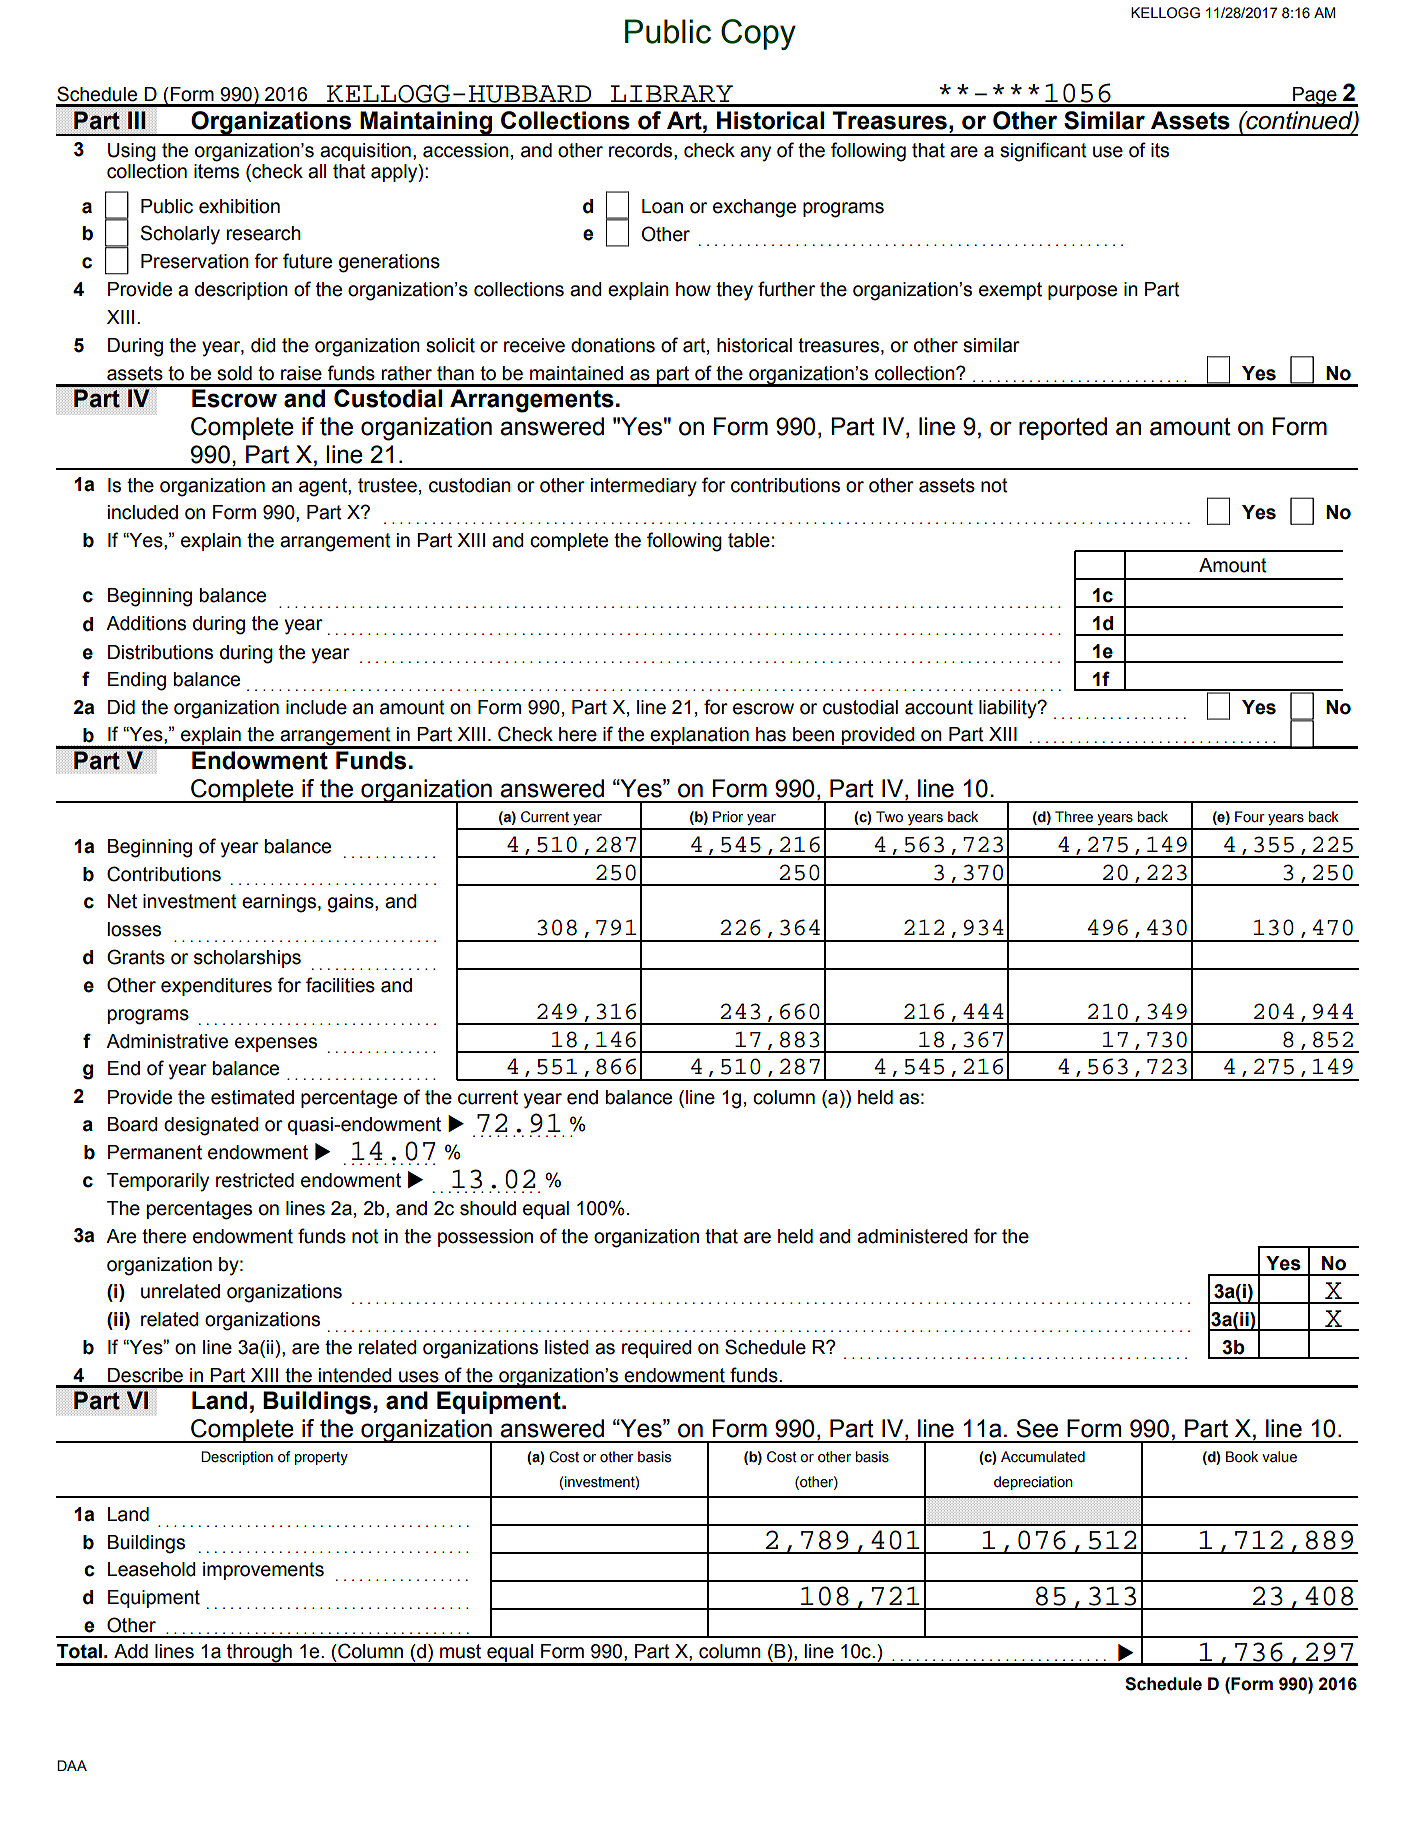 This page has height=1837, width=1419. Describe the element at coordinates (758, 34) in the page. I see `Copy` at that location.
